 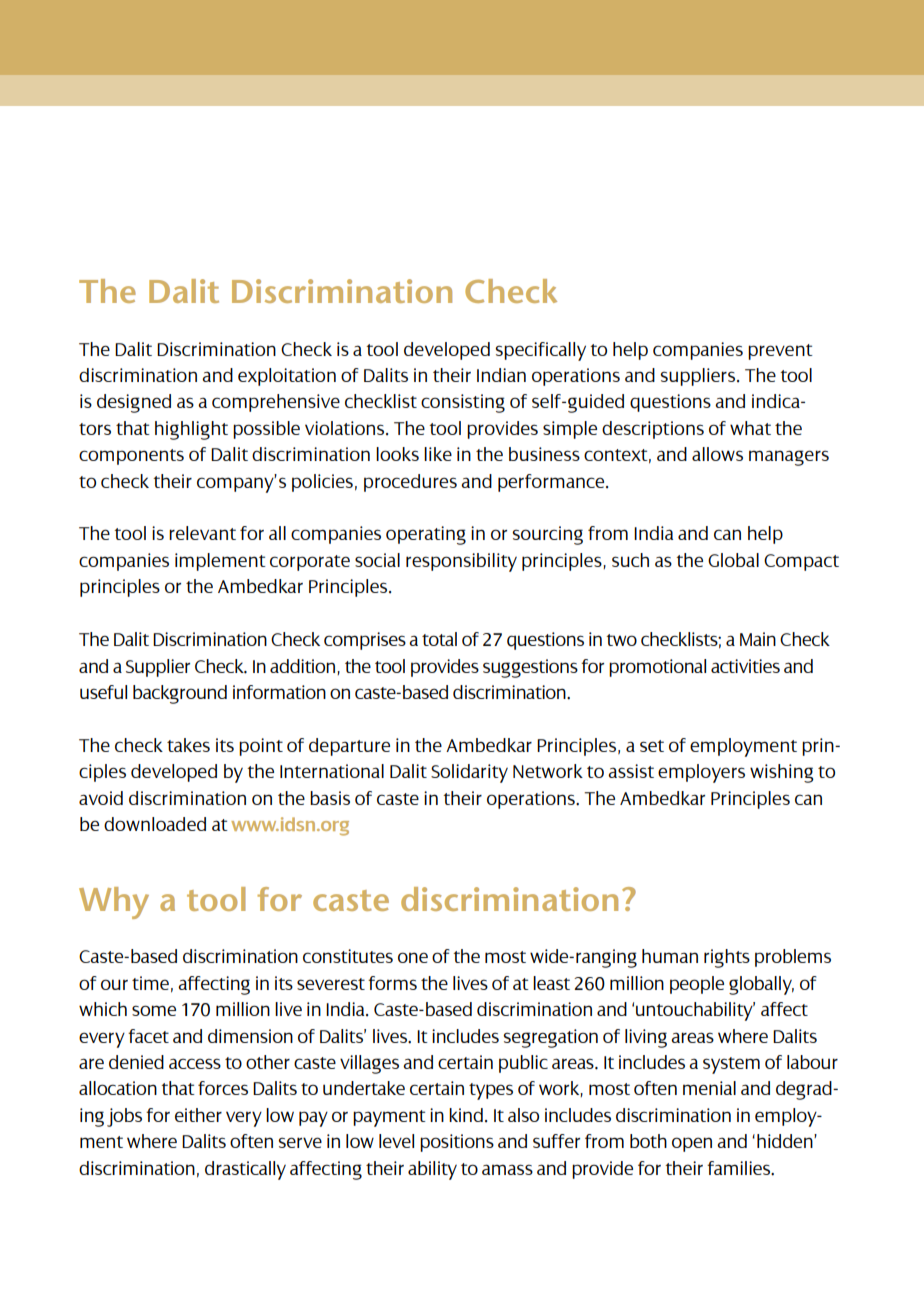 I want to click on Solidarity, so click(x=469, y=773).
